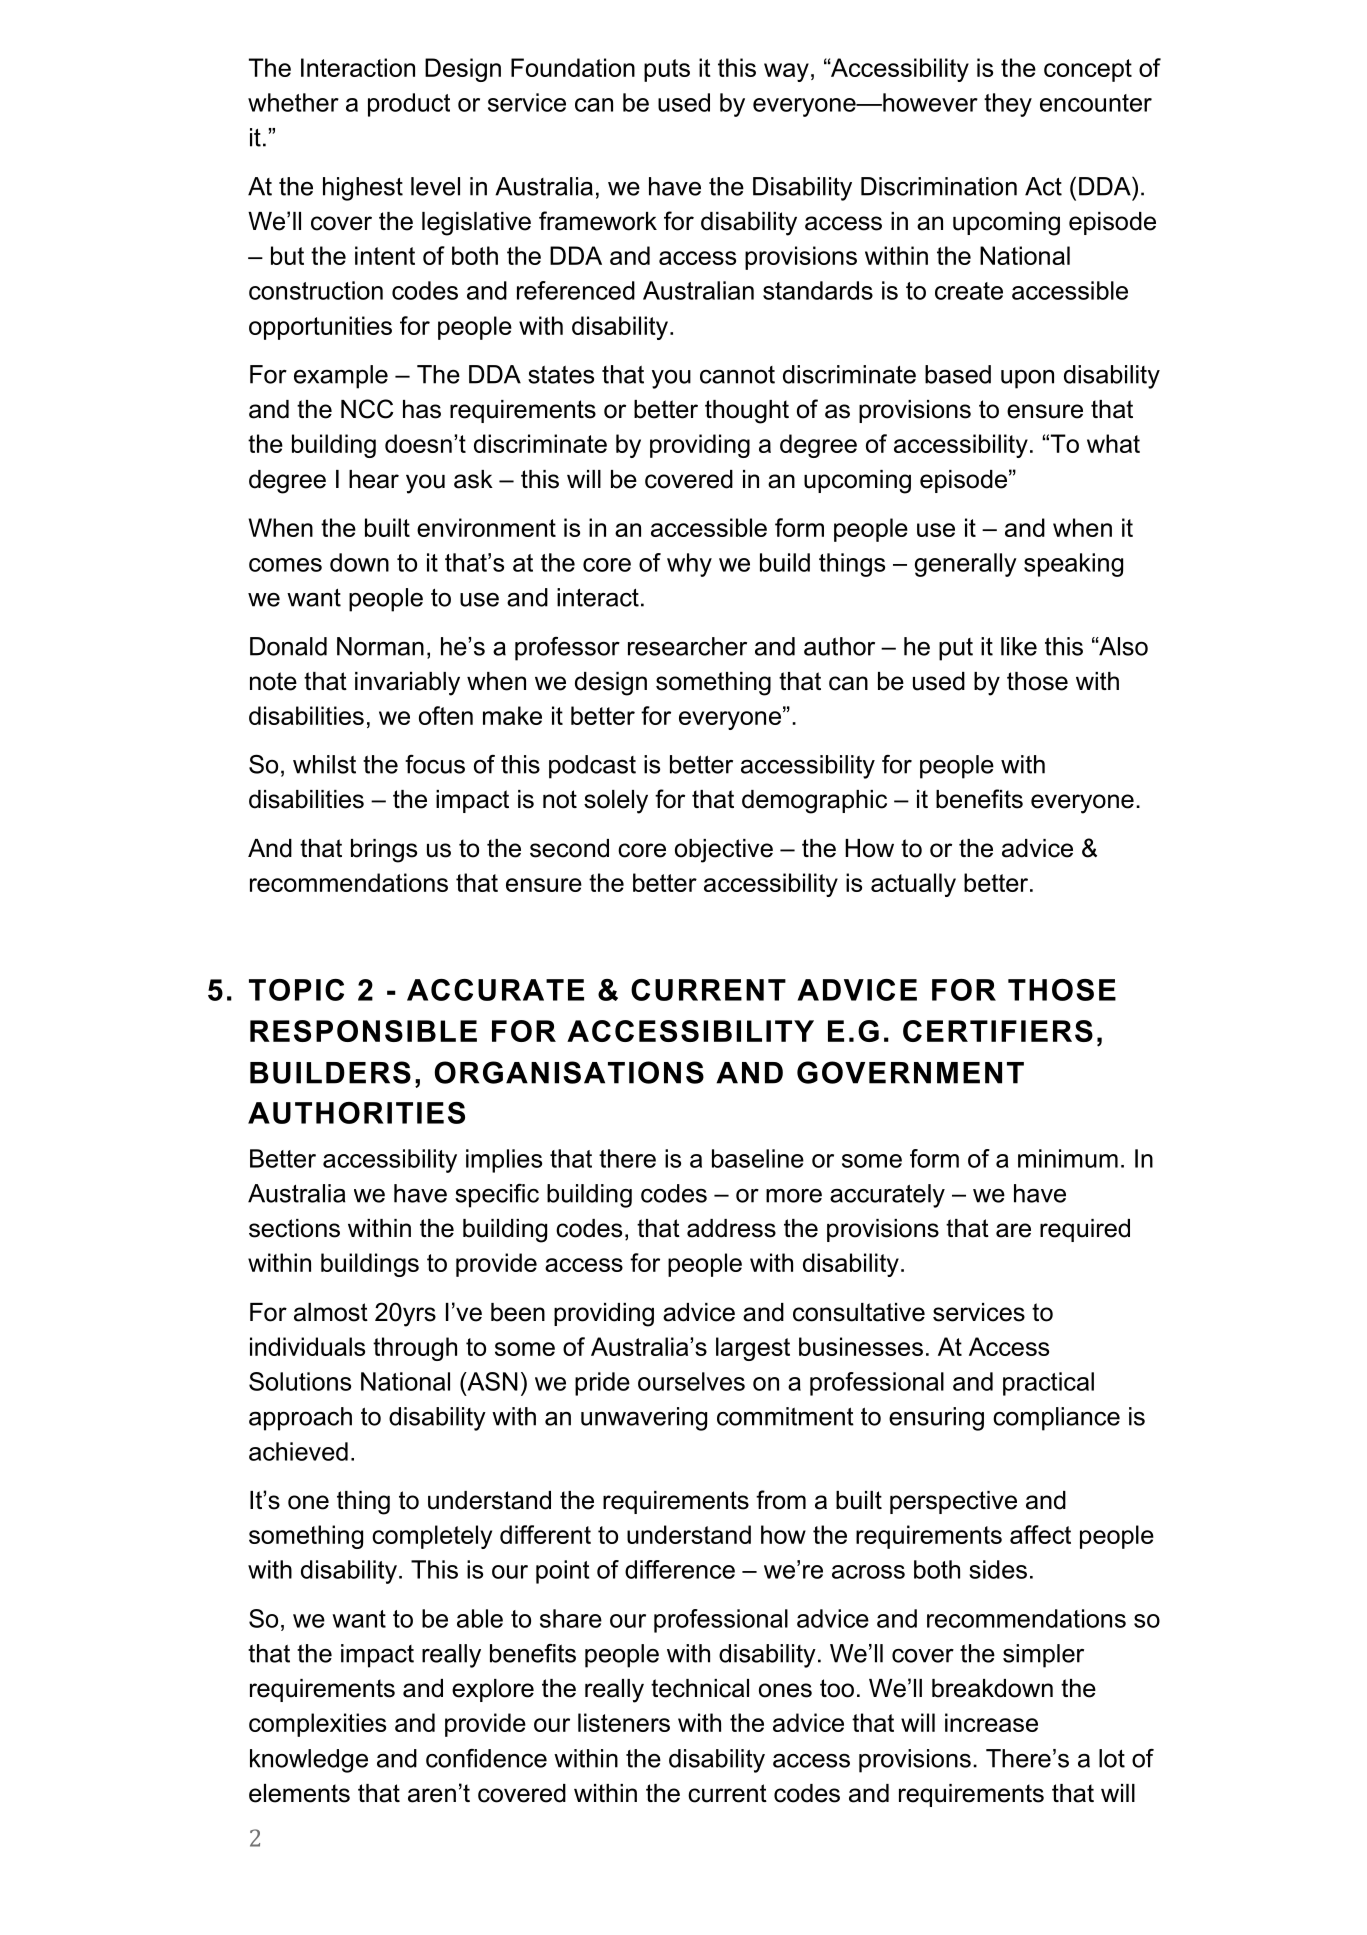  Describe the element at coordinates (687, 646) in the document. I see `researcher` at that location.
